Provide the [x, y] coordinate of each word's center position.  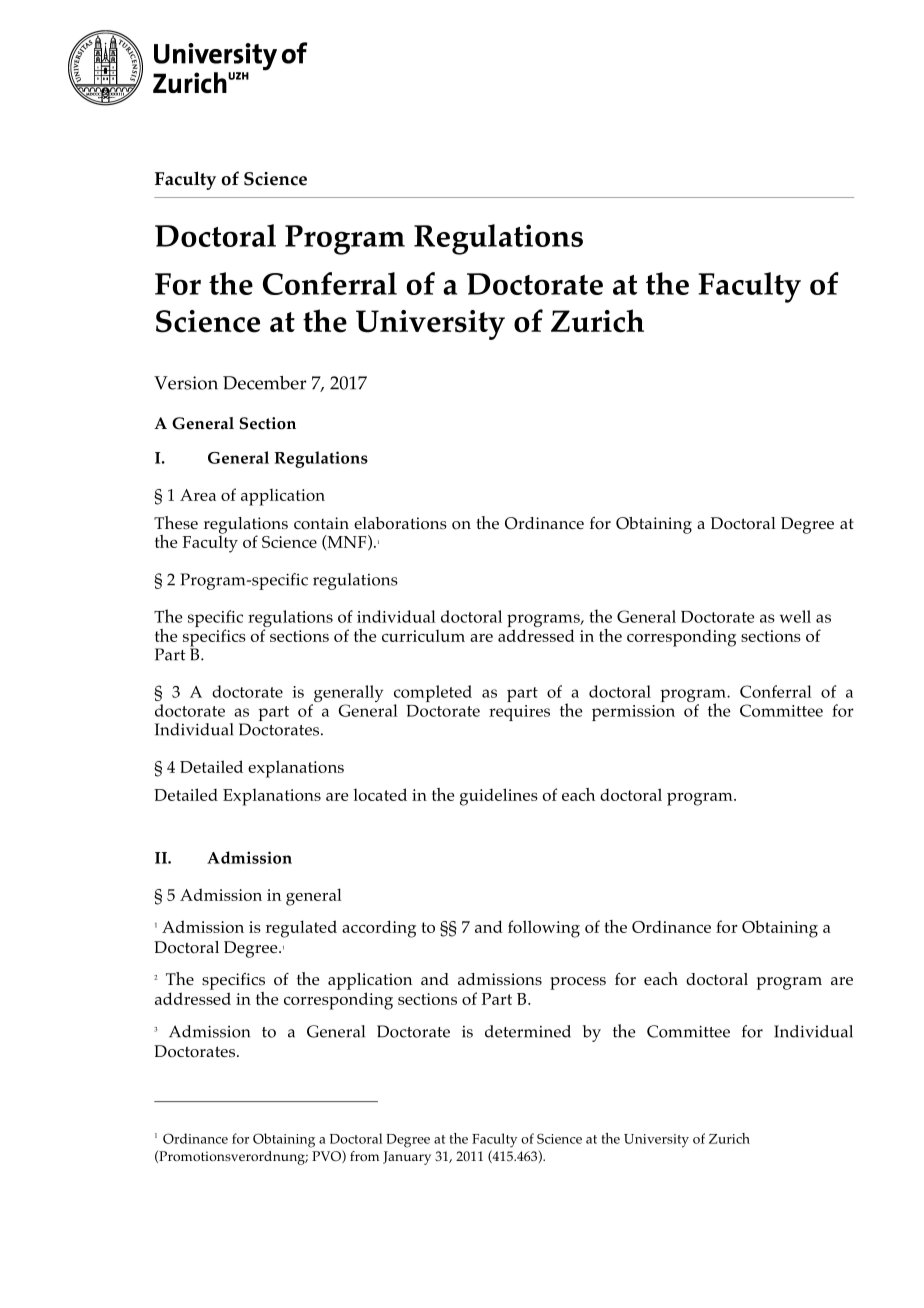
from [364, 1156]
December [264, 383]
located [380, 794]
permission [633, 713]
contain [321, 523]
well [795, 616]
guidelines [499, 797]
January [407, 1158]
